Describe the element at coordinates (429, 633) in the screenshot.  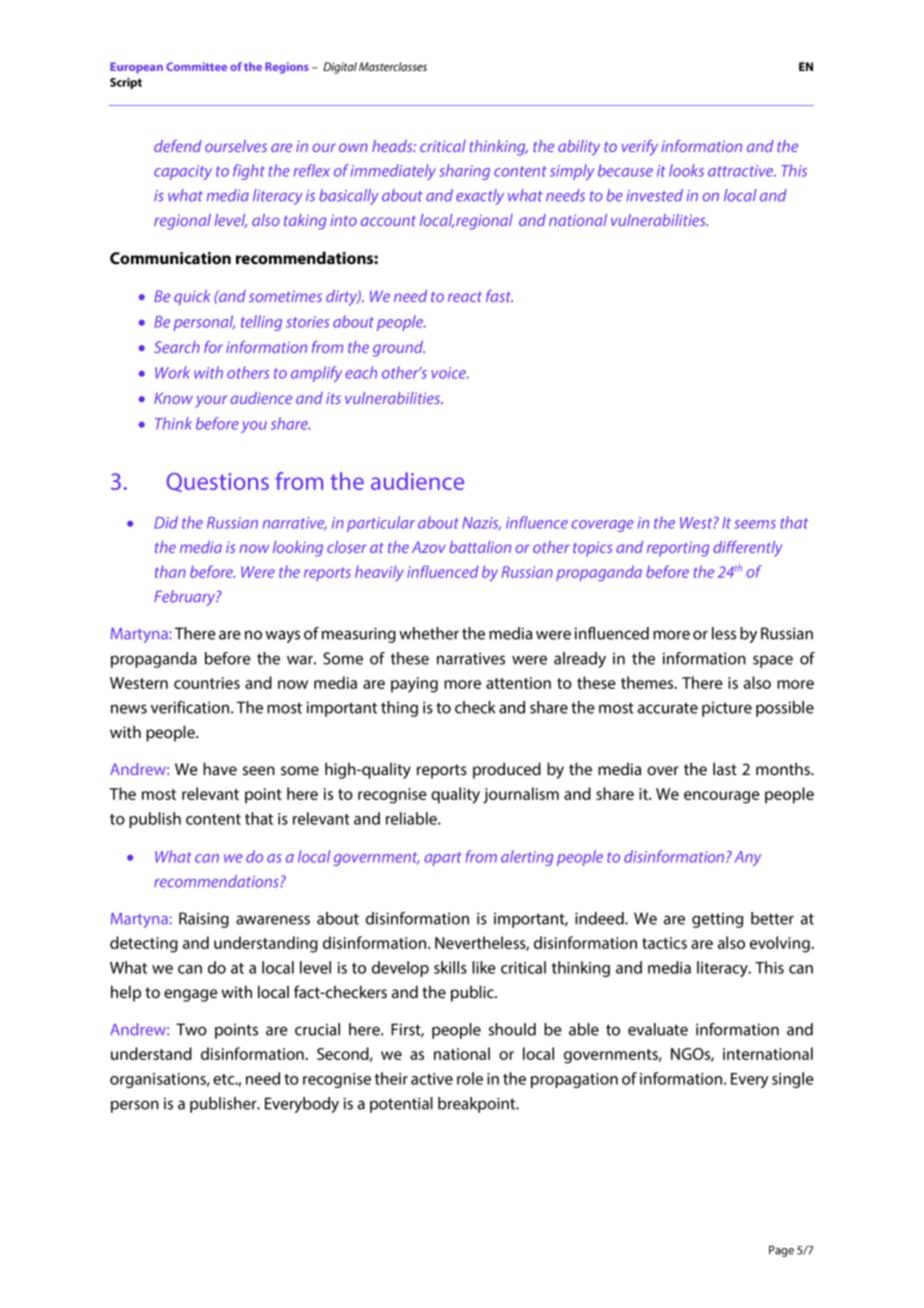
I see `whether` at that location.
